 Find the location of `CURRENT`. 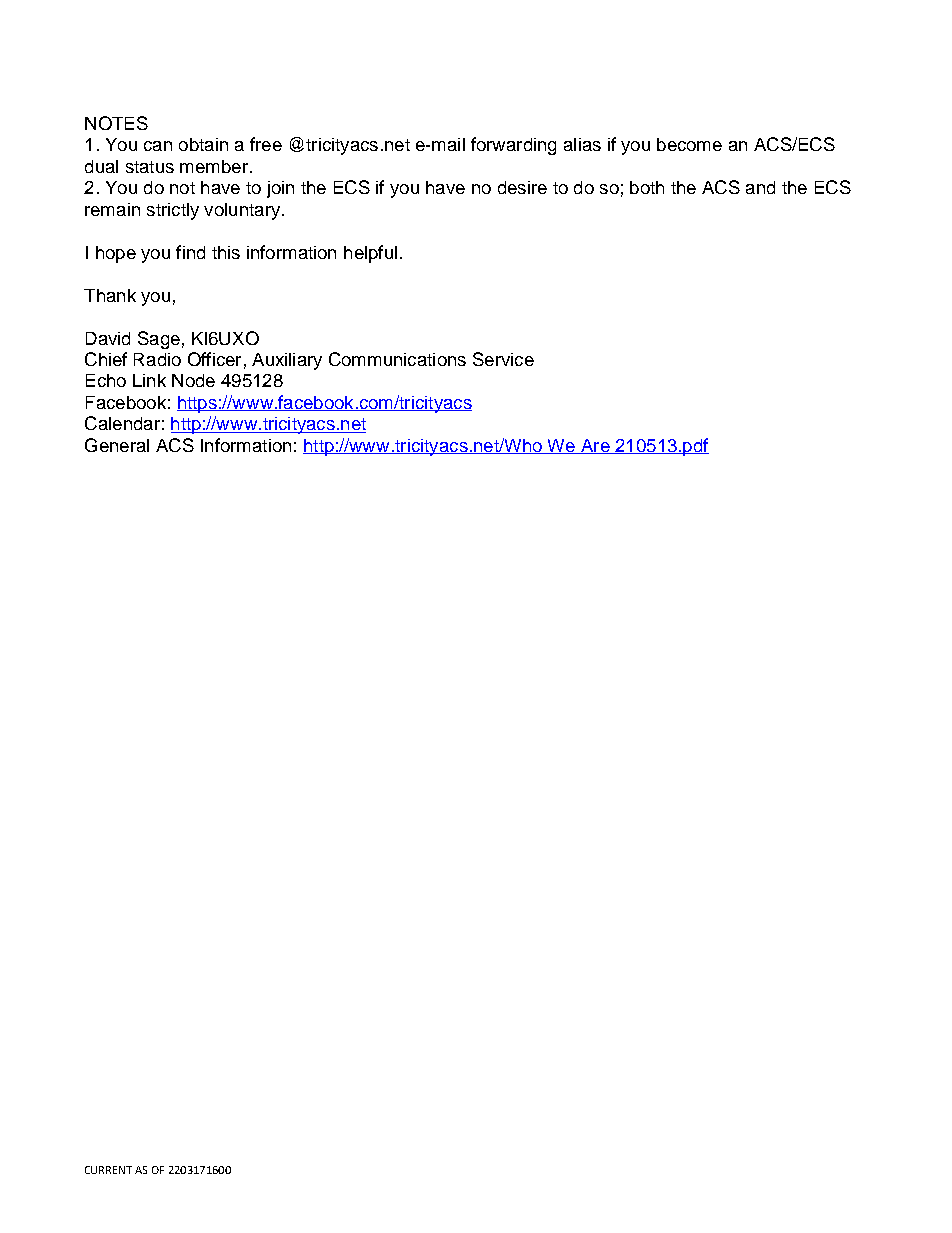

CURRENT is located at coordinates (108, 1170).
